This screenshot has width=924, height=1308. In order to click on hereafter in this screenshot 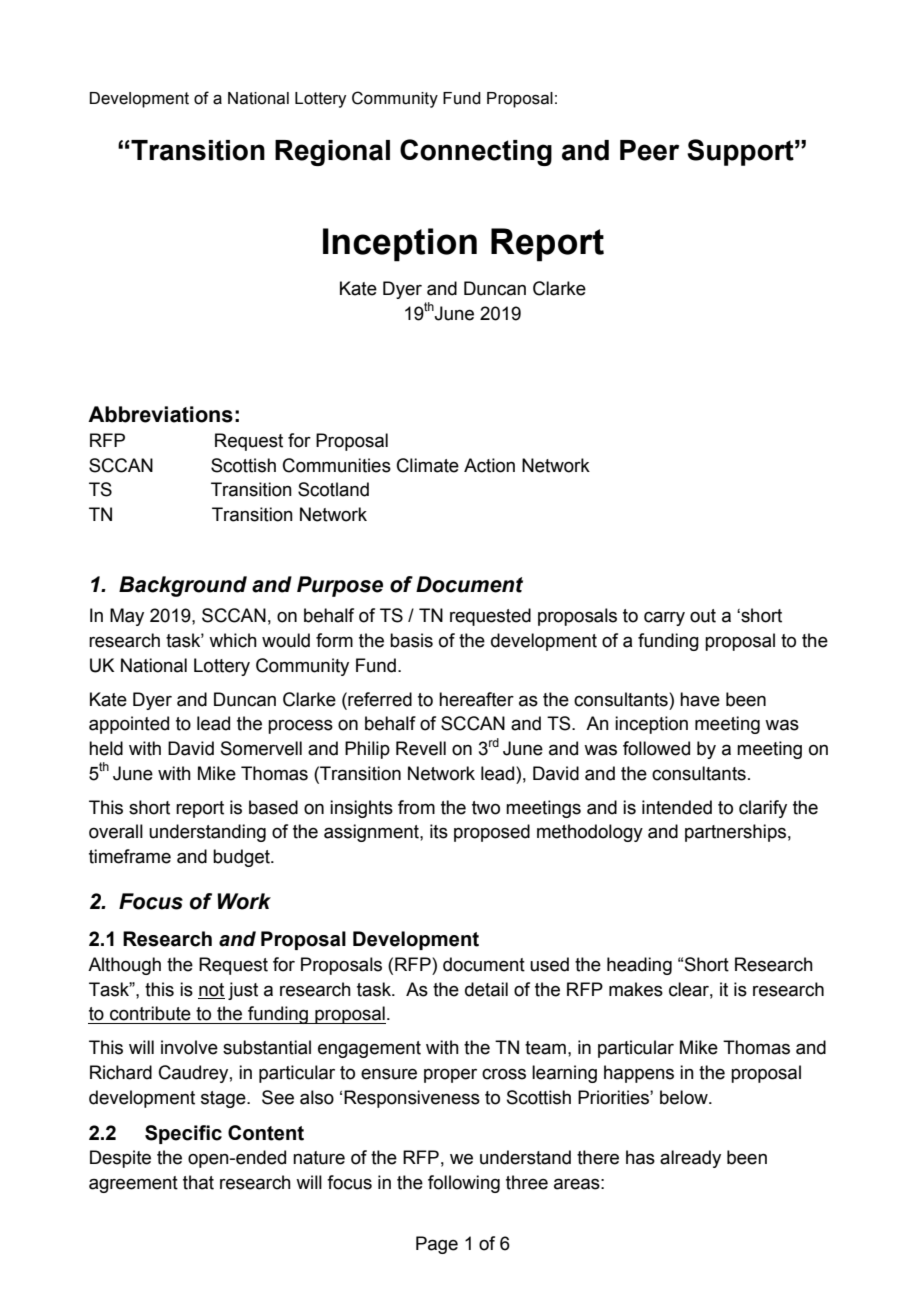, I will do `click(476, 699)`.
